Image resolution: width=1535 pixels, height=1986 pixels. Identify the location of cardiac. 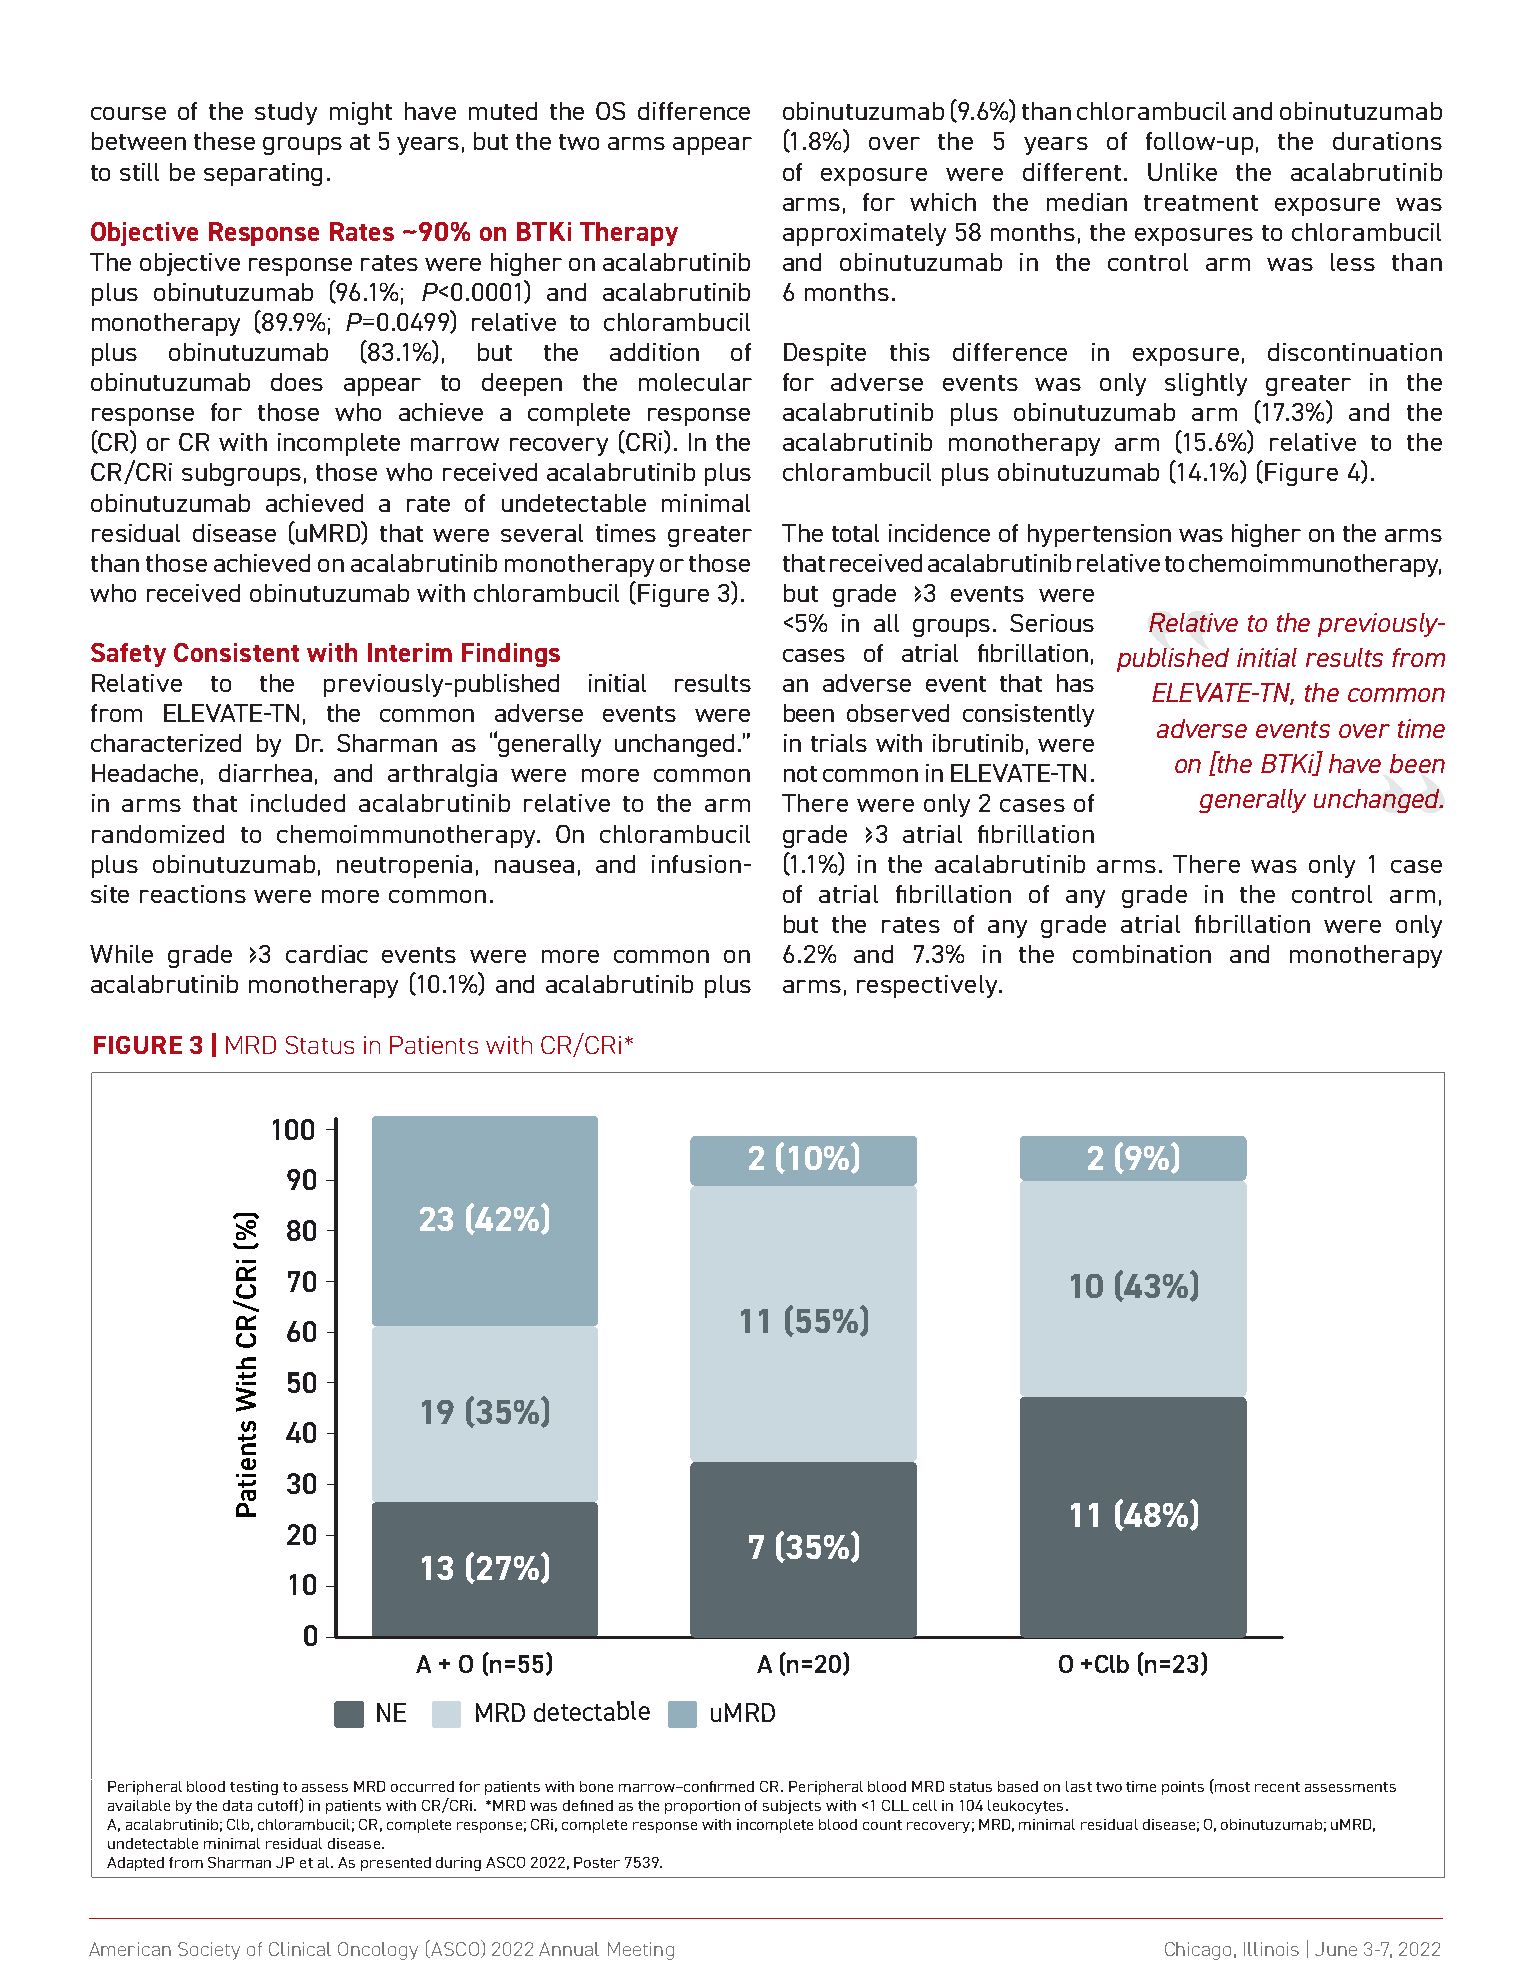
(327, 954).
